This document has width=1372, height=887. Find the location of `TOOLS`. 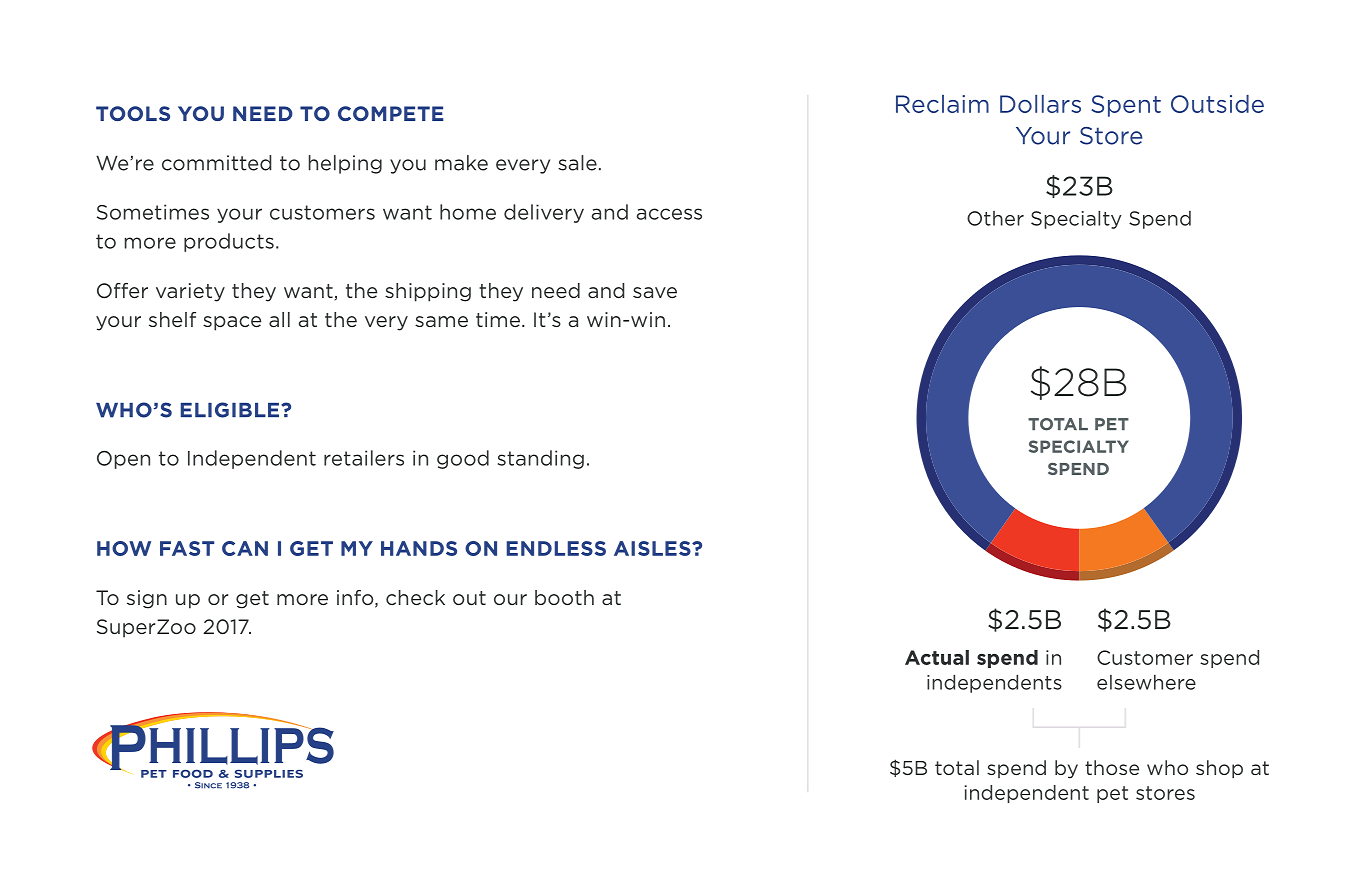

TOOLS is located at coordinates (133, 113).
